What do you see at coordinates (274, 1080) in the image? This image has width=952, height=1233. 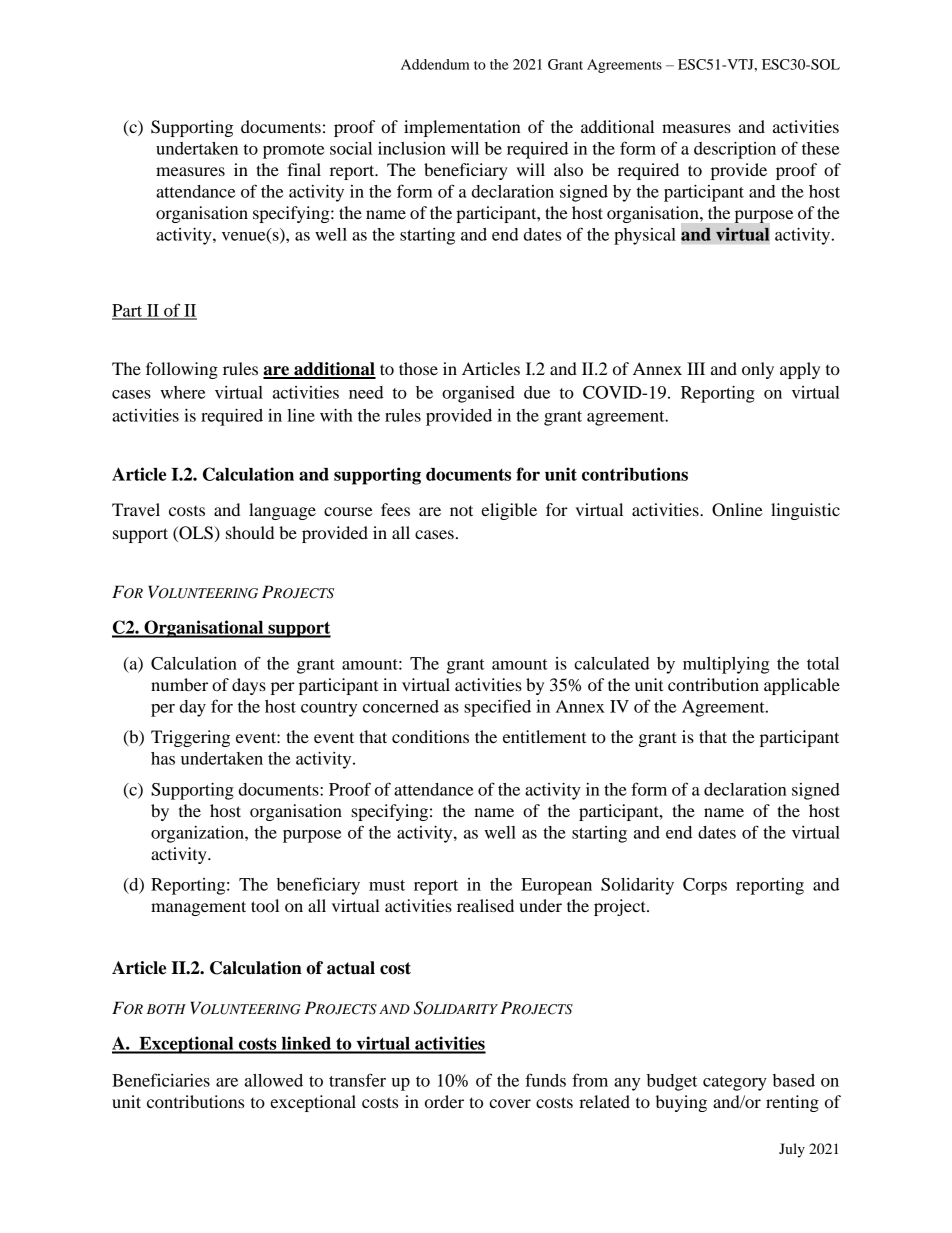 I see `allowed` at bounding box center [274, 1080].
